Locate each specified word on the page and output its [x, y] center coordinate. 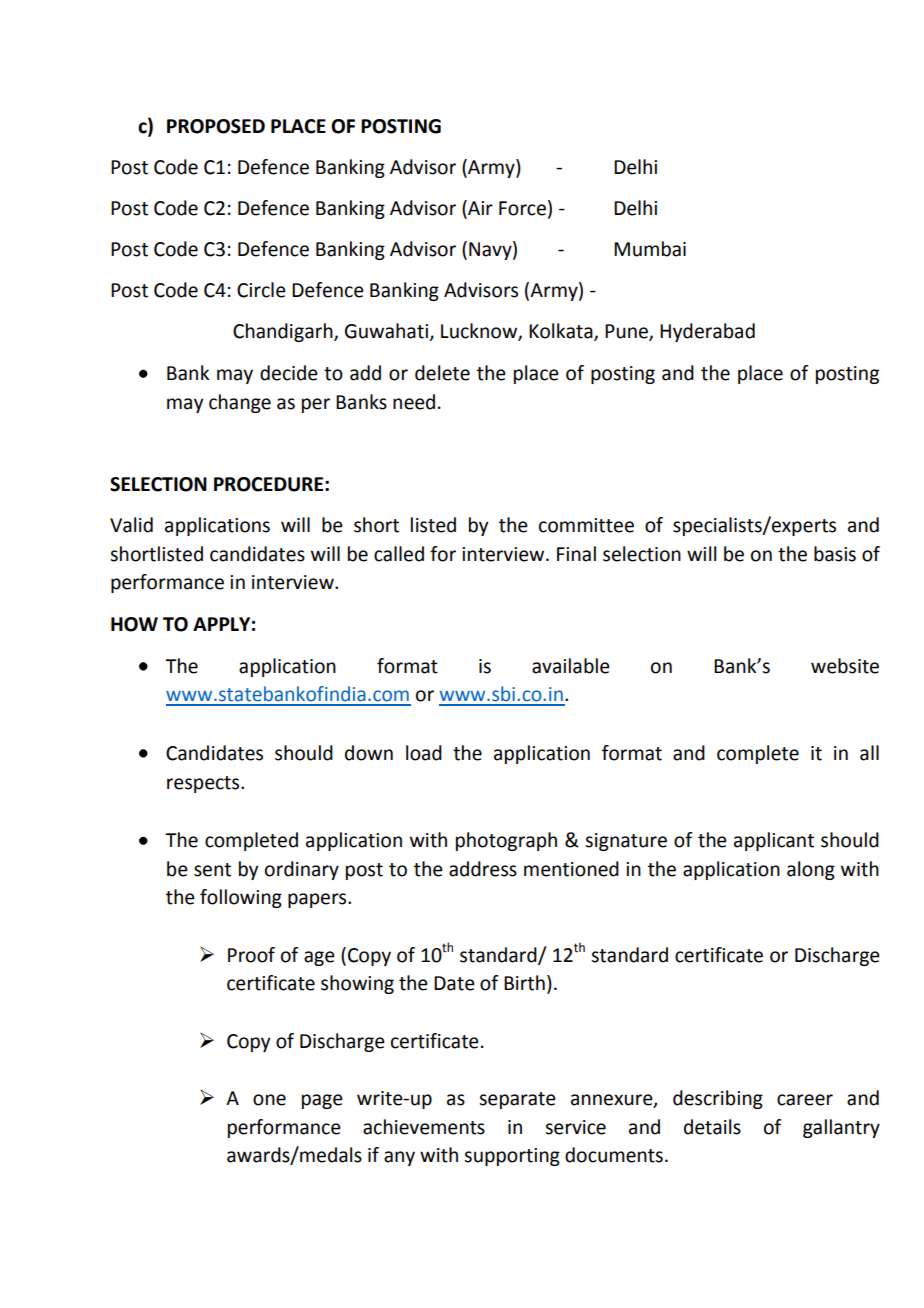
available [571, 666]
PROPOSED [216, 126]
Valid [131, 525]
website [845, 666]
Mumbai [650, 249]
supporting [512, 1157]
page [322, 1101]
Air [479, 207]
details [712, 1127]
